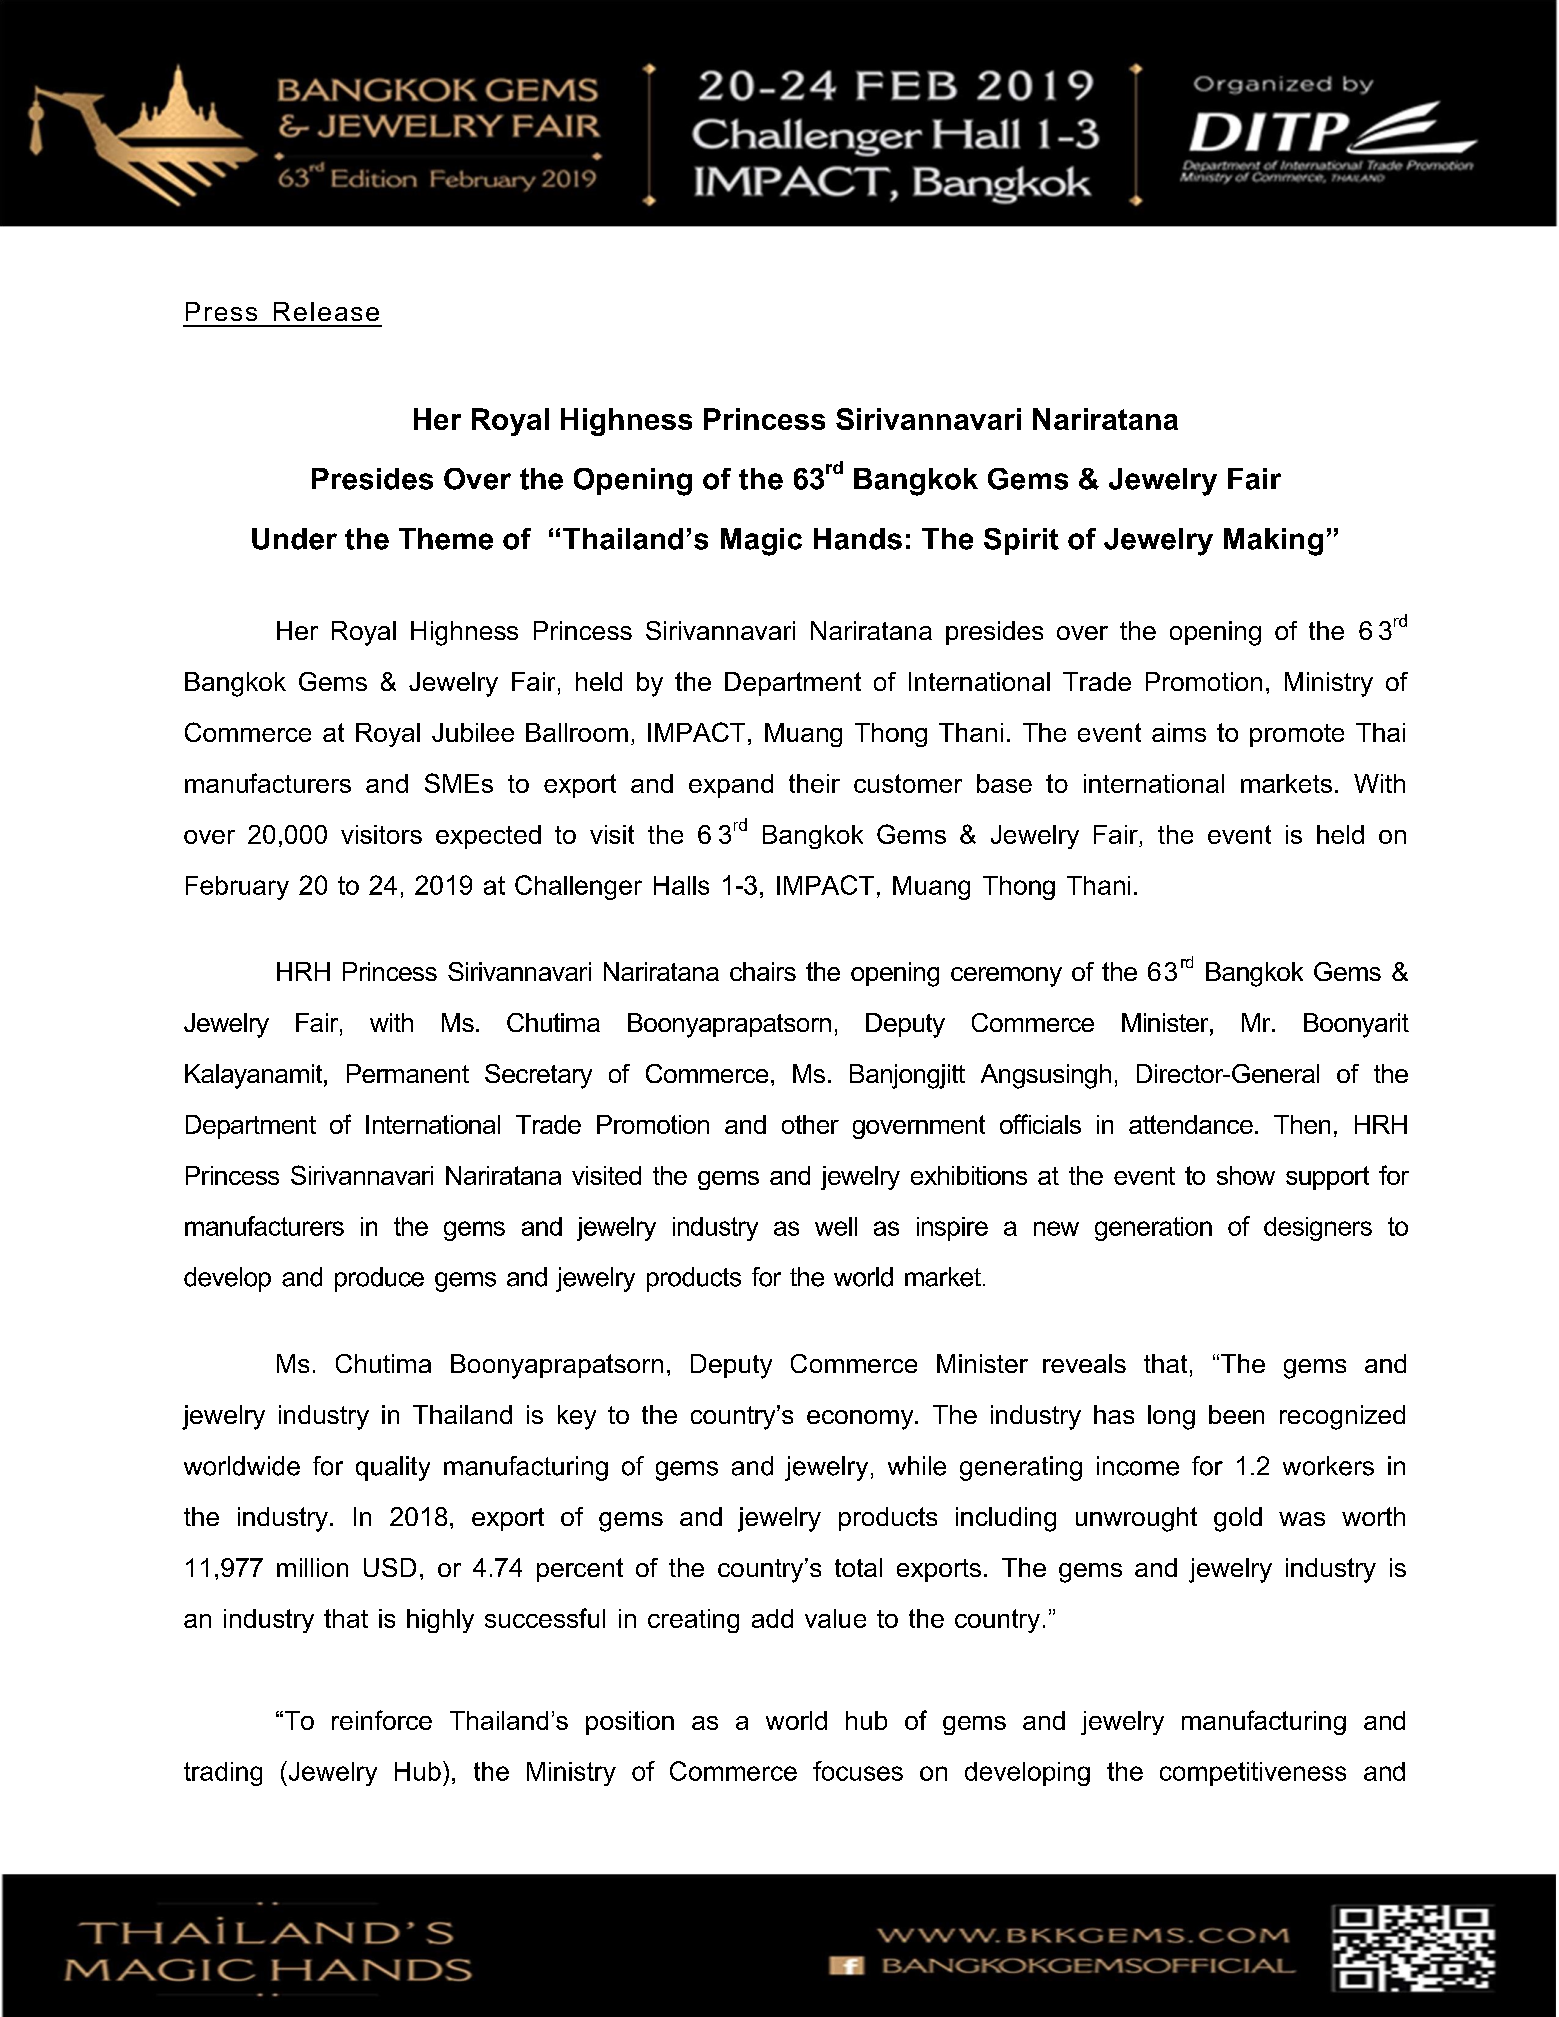 The height and width of the screenshot is (2017, 1559). What do you see at coordinates (326, 311) in the screenshot?
I see `Release` at bounding box center [326, 311].
